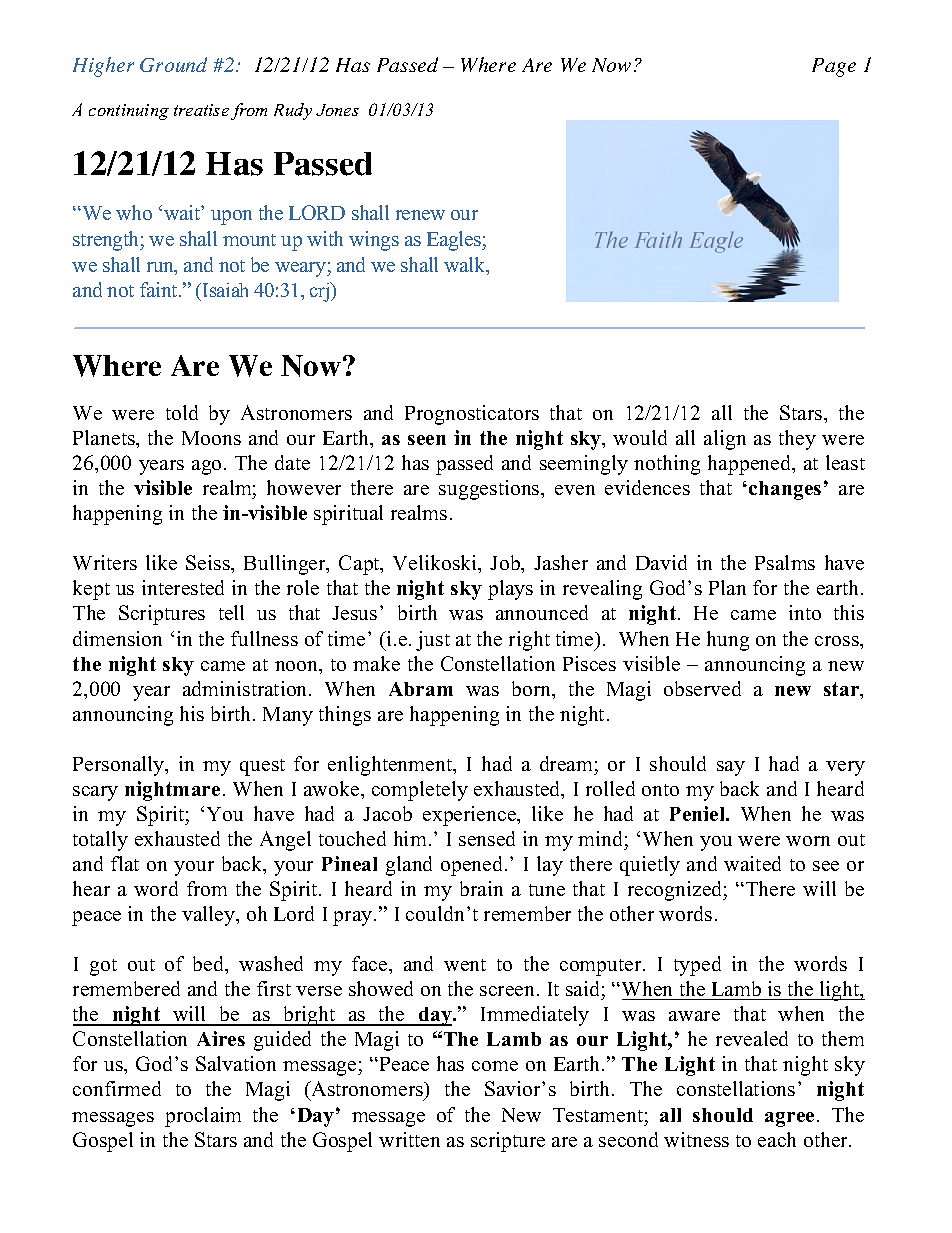 The image size is (952, 1233). I want to click on proclaim, so click(203, 1117).
